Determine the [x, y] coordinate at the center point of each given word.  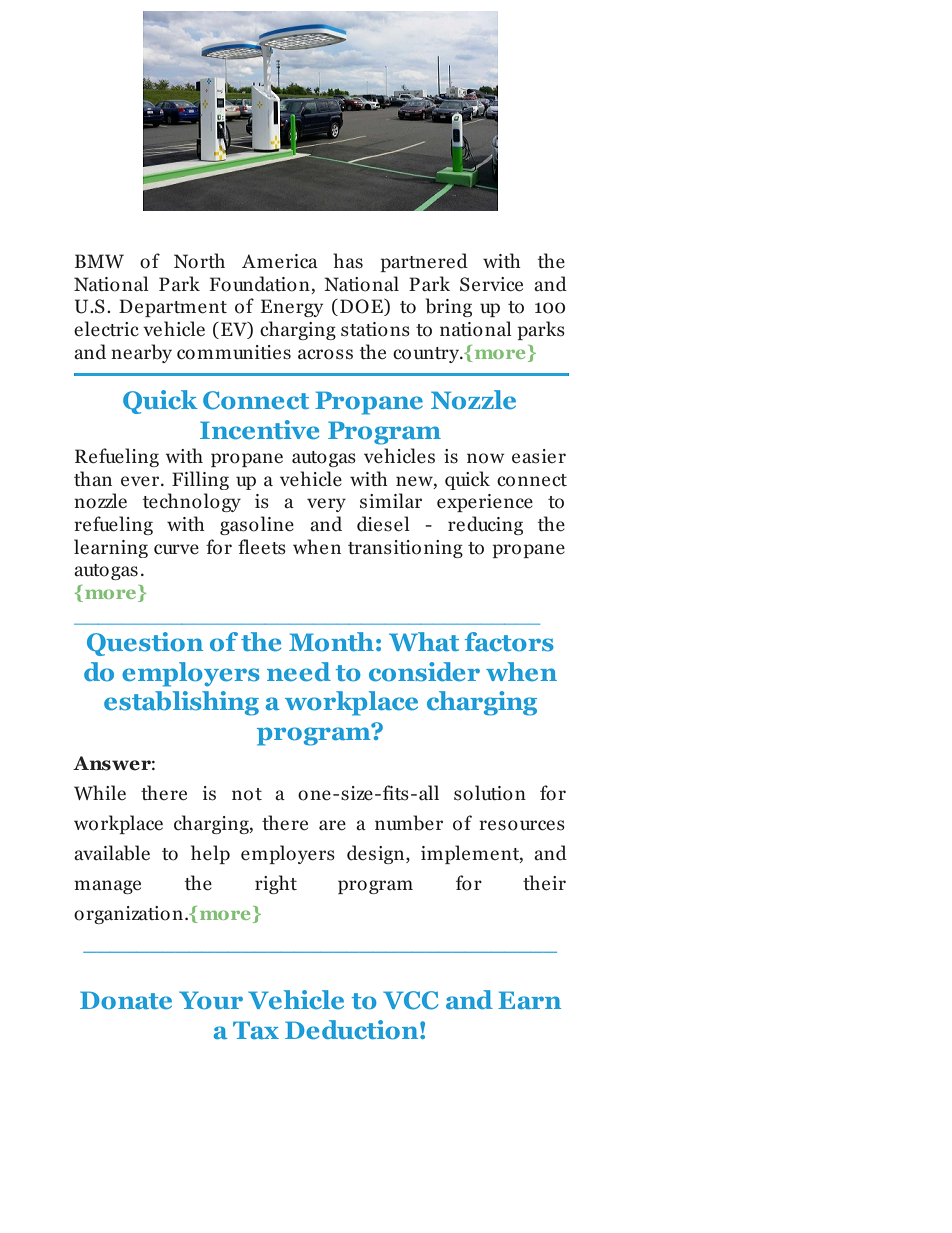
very [326, 505]
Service [491, 284]
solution [490, 793]
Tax [256, 1030]
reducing [485, 525]
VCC [410, 1000]
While [100, 792]
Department [173, 308]
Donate [126, 1000]
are [332, 825]
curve [176, 549]
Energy [292, 308]
